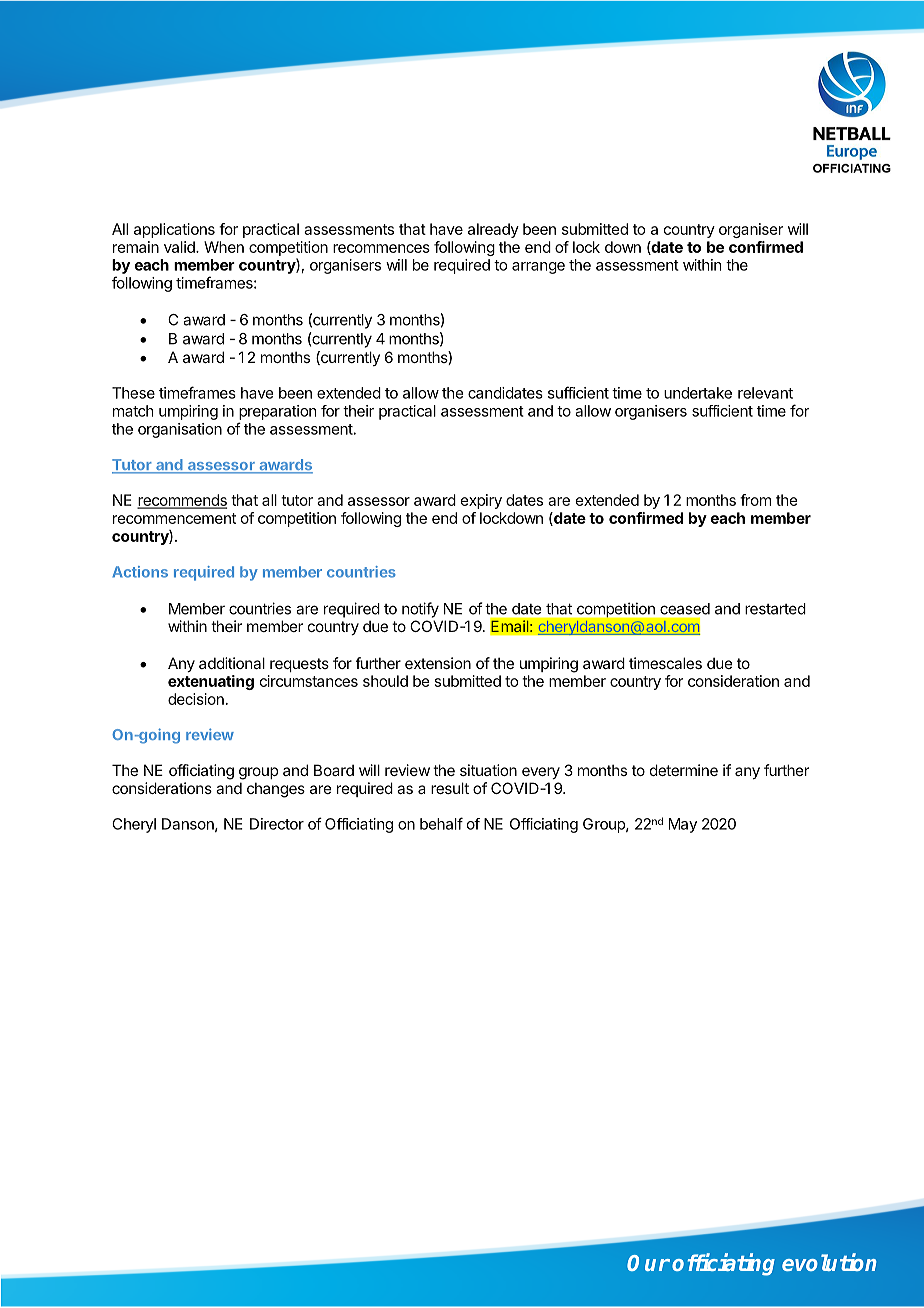  I want to click on Board, so click(334, 770).
